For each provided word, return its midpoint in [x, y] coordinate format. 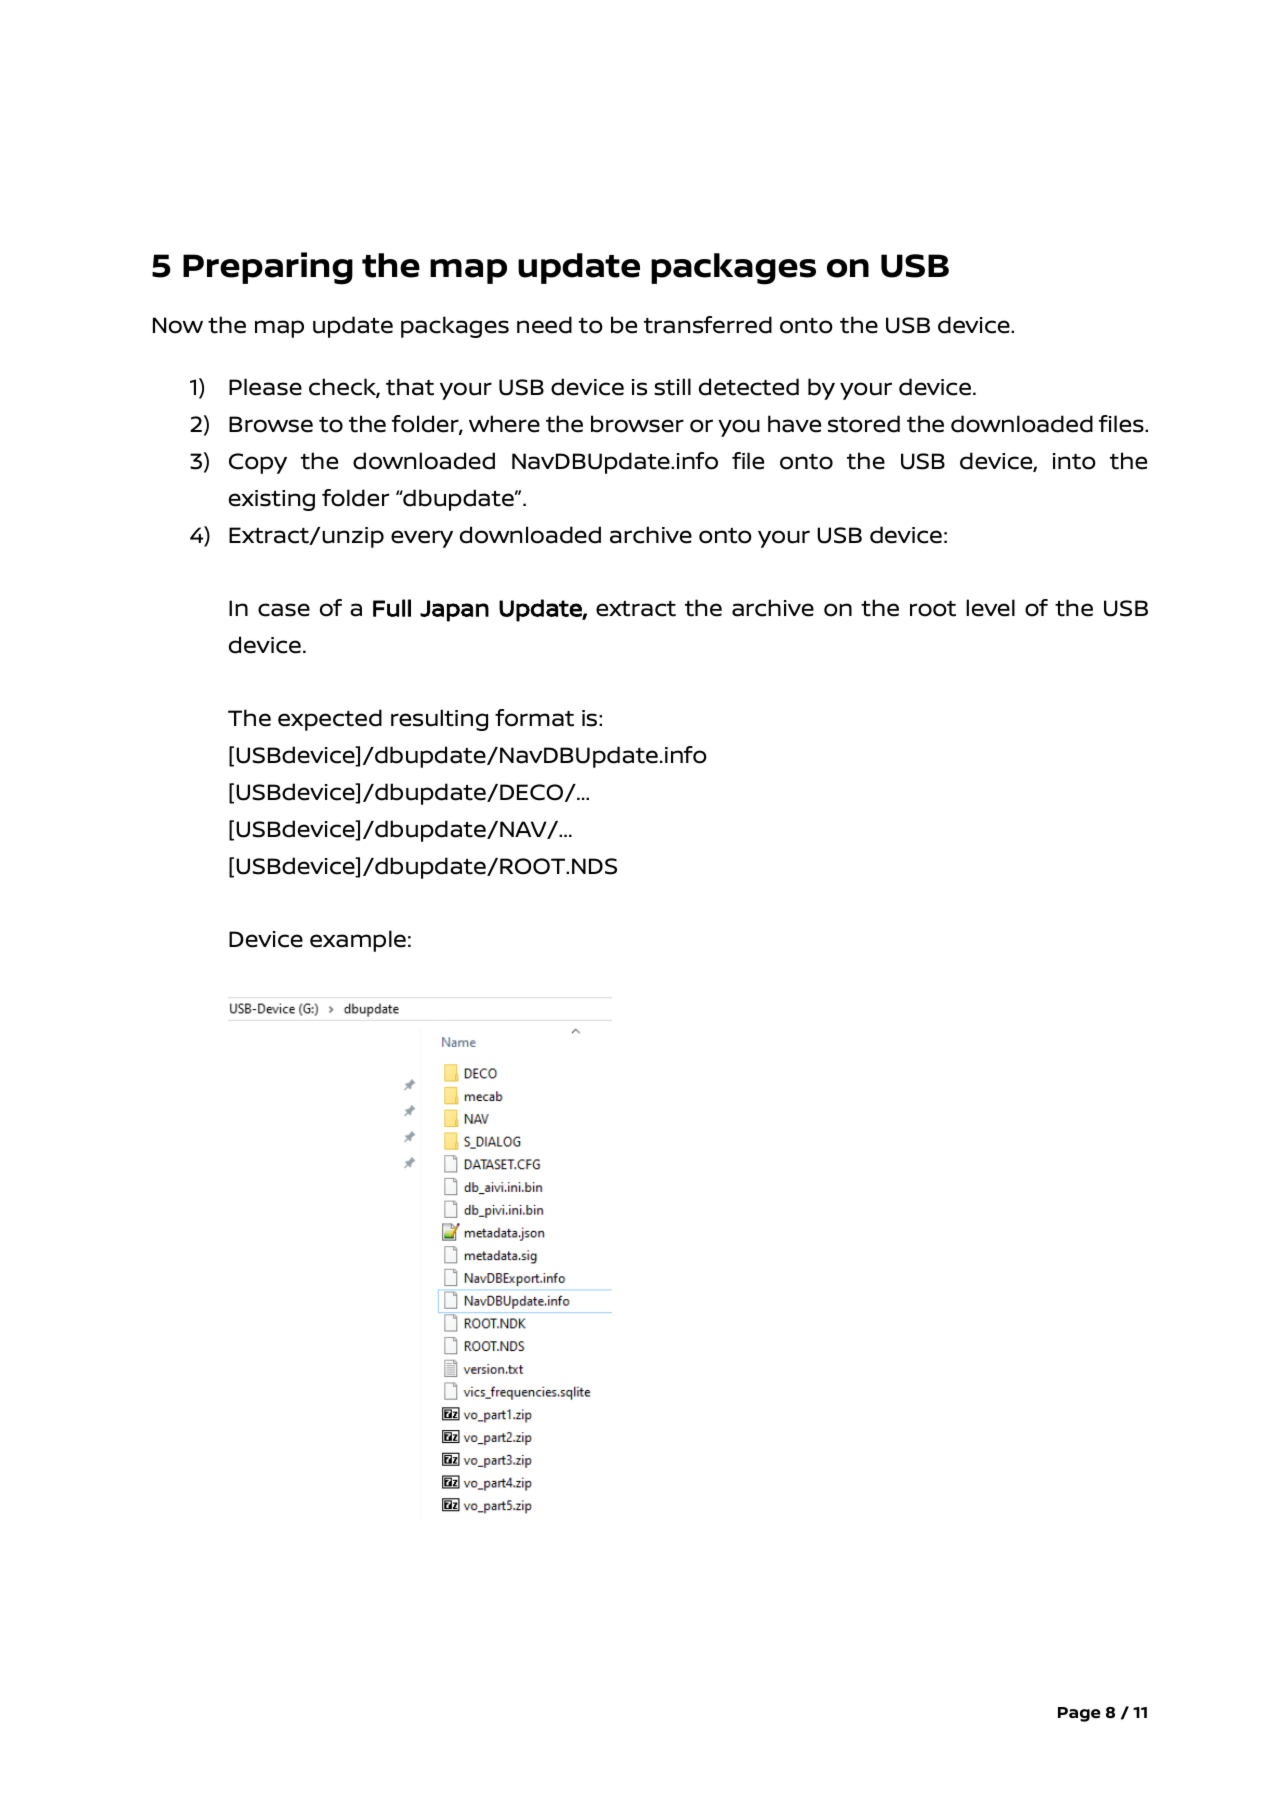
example [358, 941]
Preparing [268, 268]
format [534, 718]
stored [864, 424]
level [990, 608]
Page [1079, 1714]
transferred [708, 325]
